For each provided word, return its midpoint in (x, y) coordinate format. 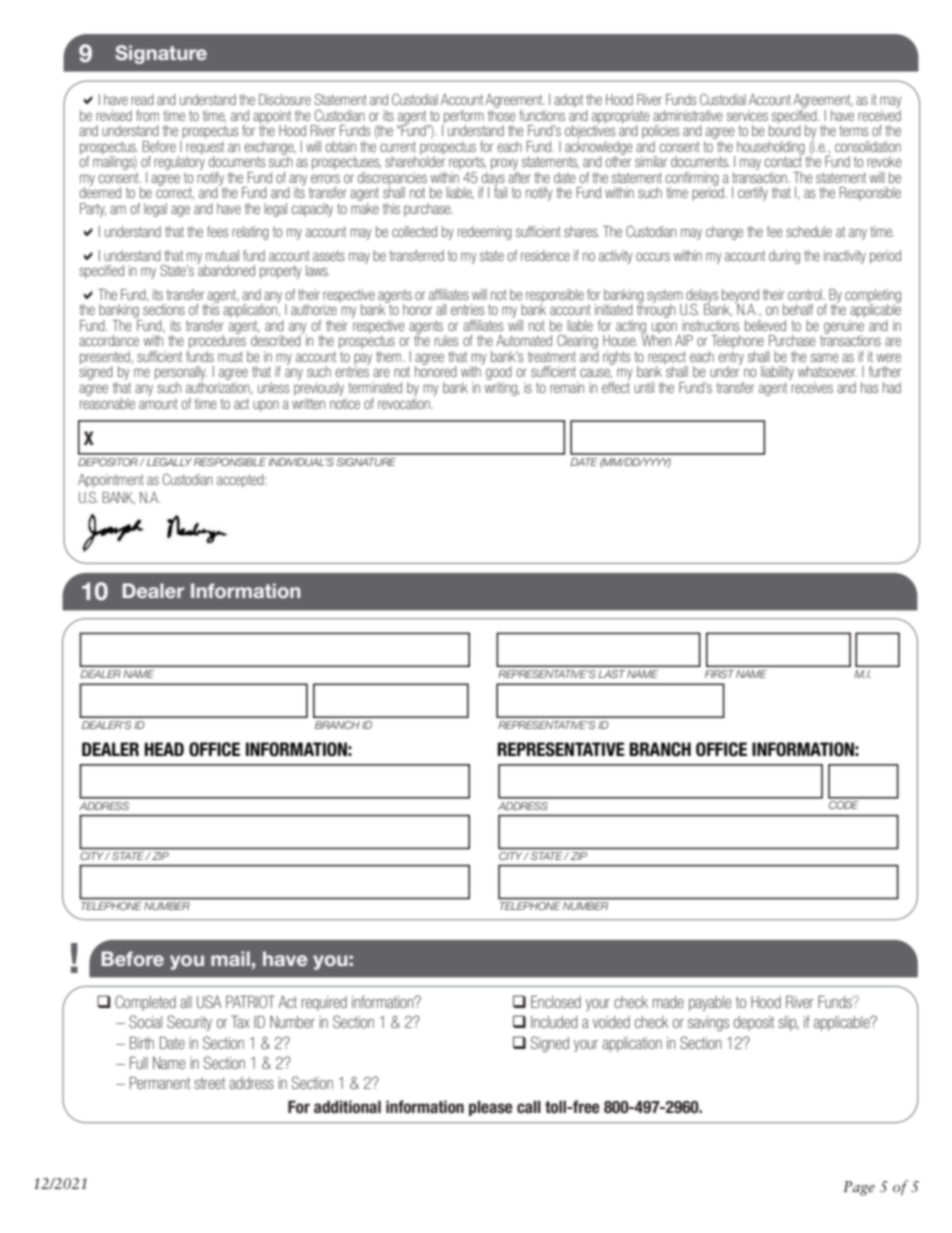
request (205, 149)
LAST (611, 674)
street (209, 1083)
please (491, 1108)
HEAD (164, 749)
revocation (405, 402)
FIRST (719, 674)
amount (158, 403)
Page (859, 1188)
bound (785, 129)
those (502, 114)
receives (811, 386)
